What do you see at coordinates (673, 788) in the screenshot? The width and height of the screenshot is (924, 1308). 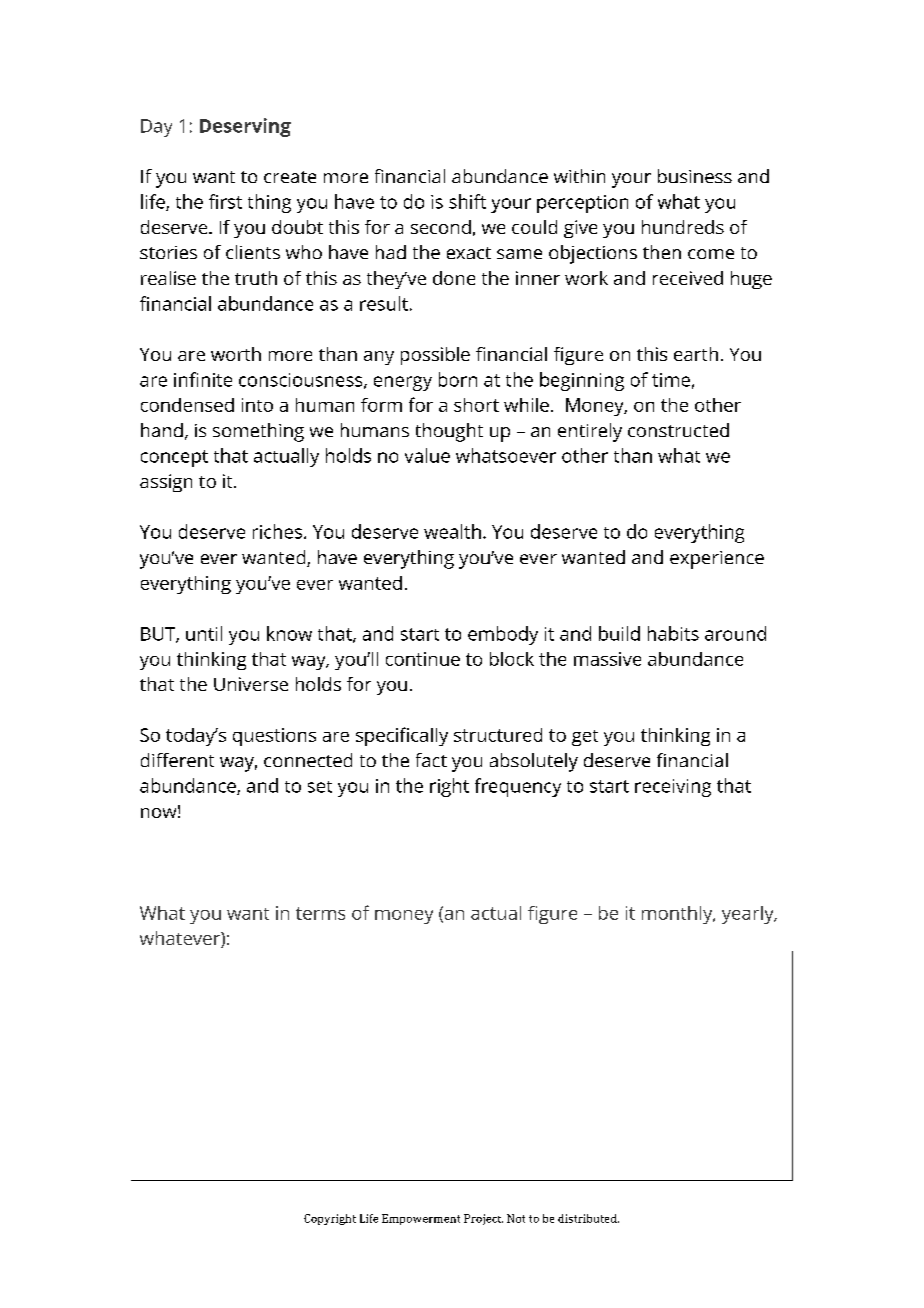 I see `receiving` at bounding box center [673, 788].
